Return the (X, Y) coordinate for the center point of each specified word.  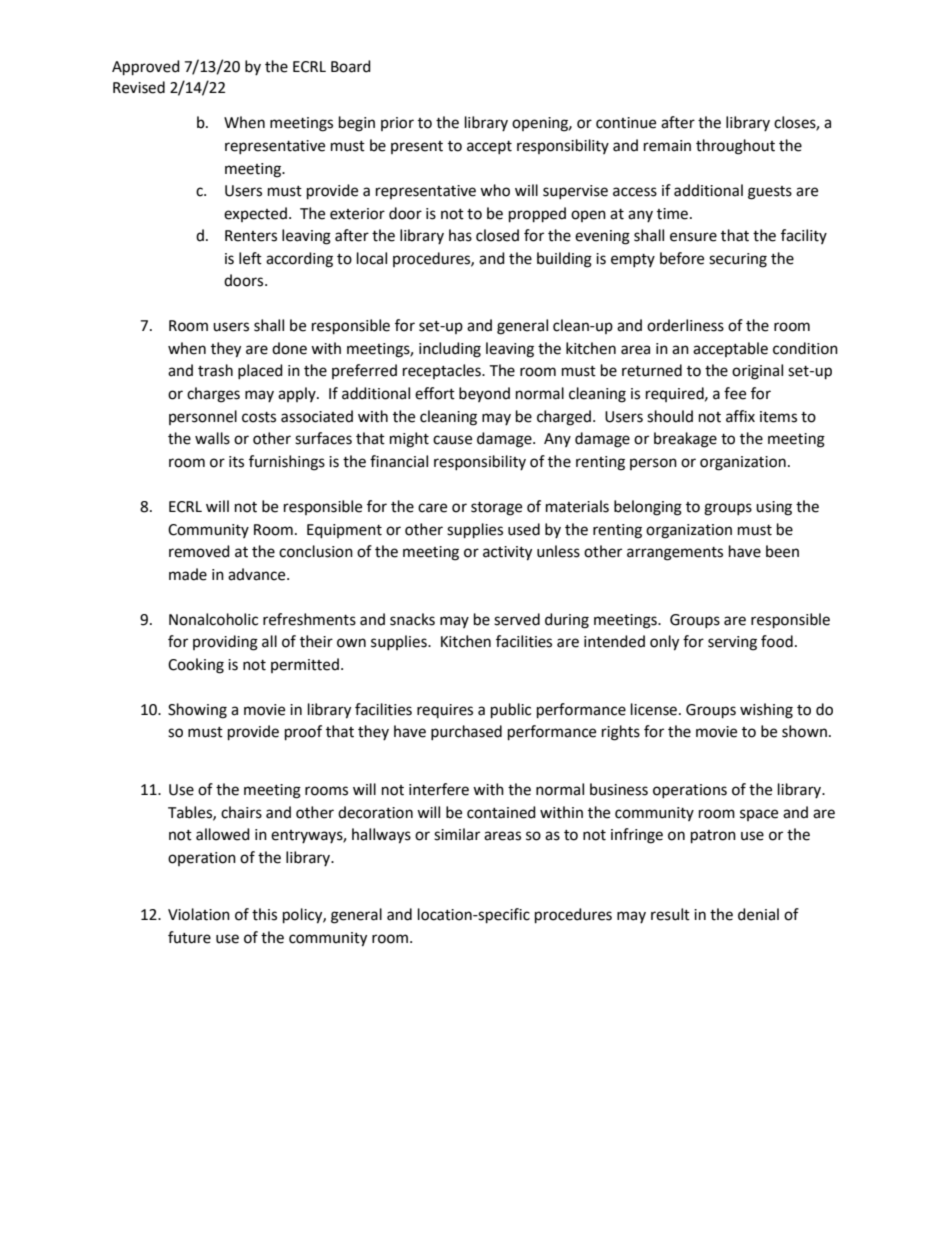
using (774, 508)
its (236, 462)
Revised (139, 87)
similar (457, 834)
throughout (735, 147)
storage (496, 509)
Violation (199, 914)
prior (397, 124)
